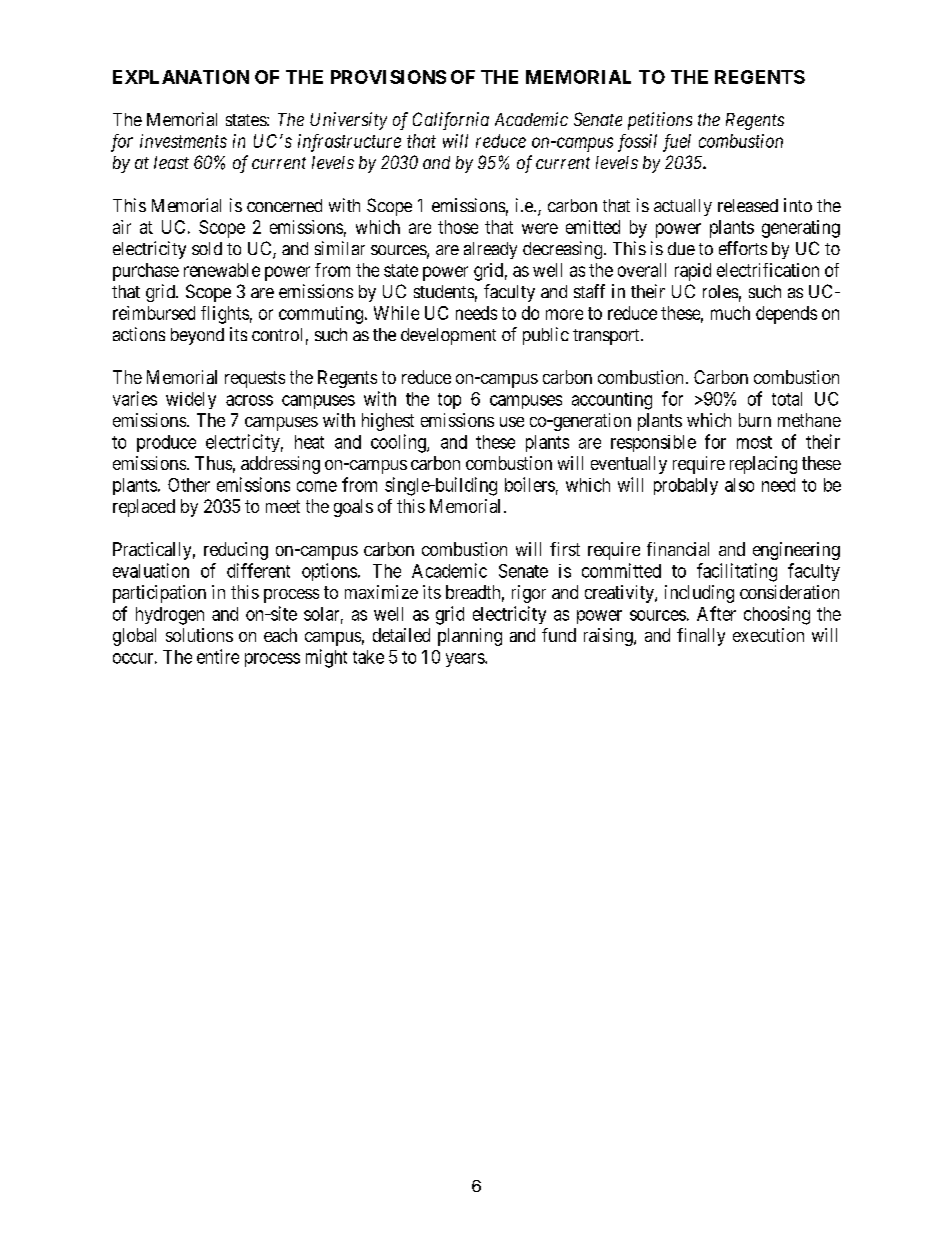  I want to click on replacing, so click(763, 465).
